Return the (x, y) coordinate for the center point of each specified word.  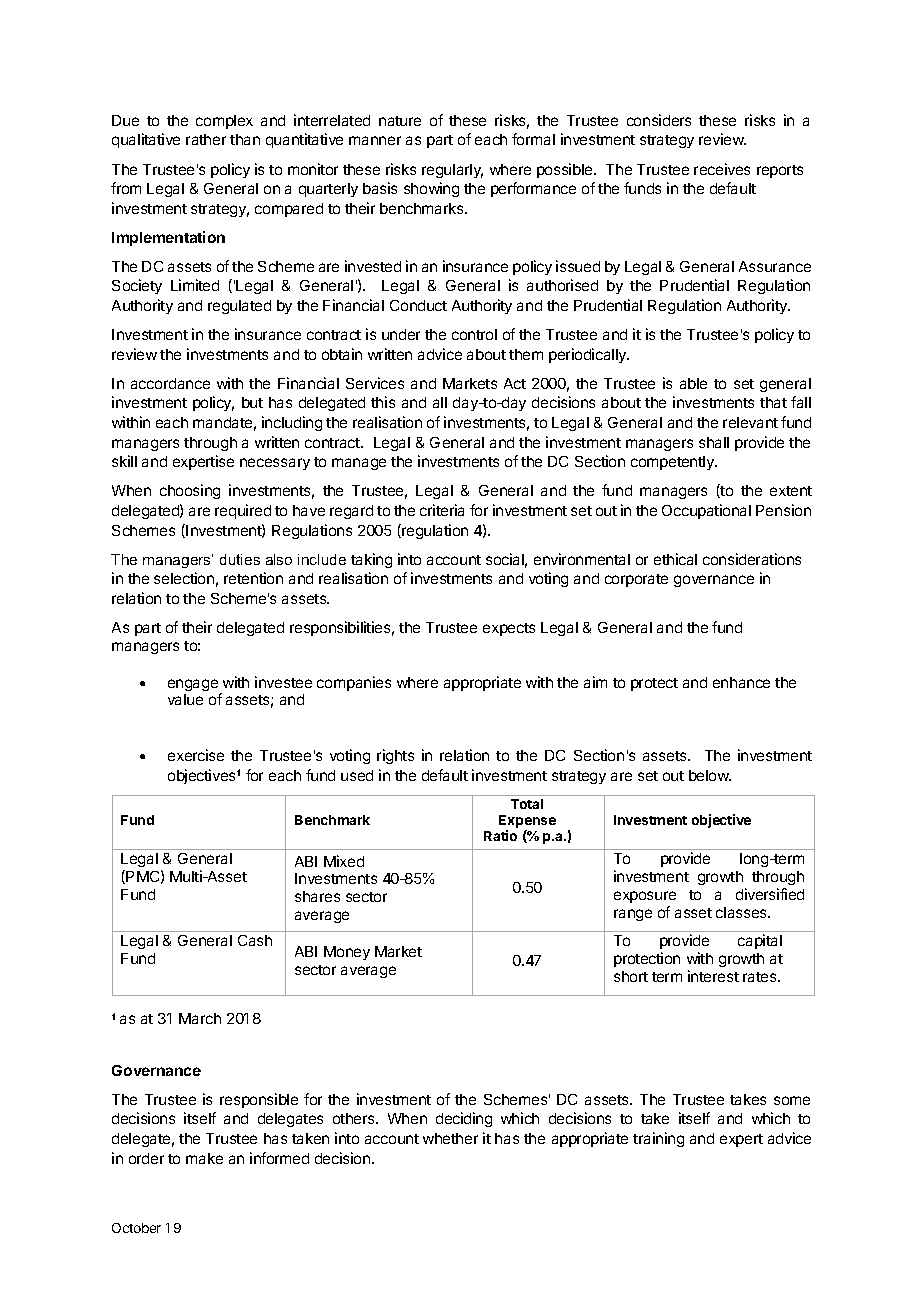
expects (509, 629)
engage (194, 686)
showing (431, 189)
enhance (741, 682)
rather (206, 139)
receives (722, 169)
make (204, 1158)
